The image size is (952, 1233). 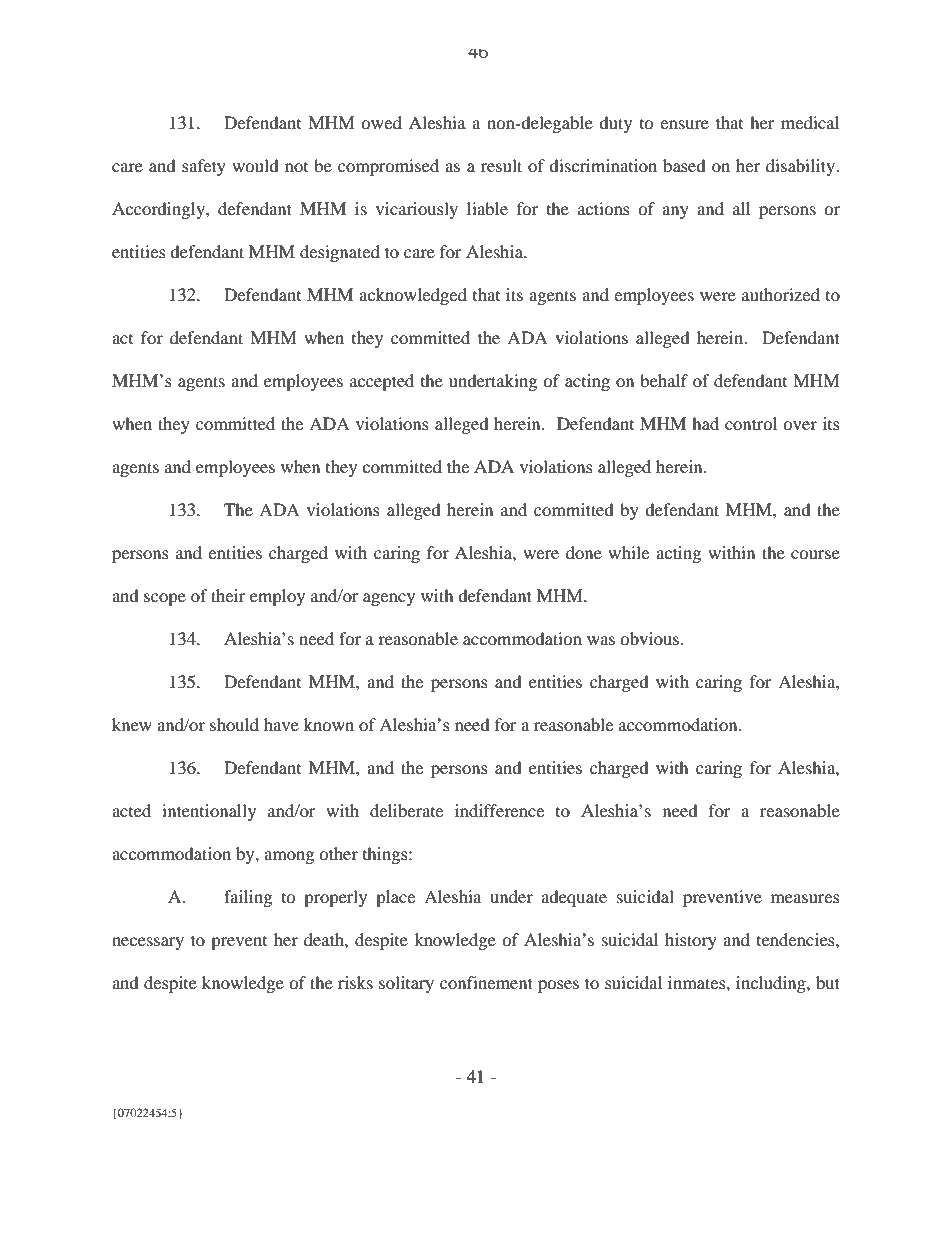 What do you see at coordinates (382, 382) in the page?
I see `accepted` at bounding box center [382, 382].
